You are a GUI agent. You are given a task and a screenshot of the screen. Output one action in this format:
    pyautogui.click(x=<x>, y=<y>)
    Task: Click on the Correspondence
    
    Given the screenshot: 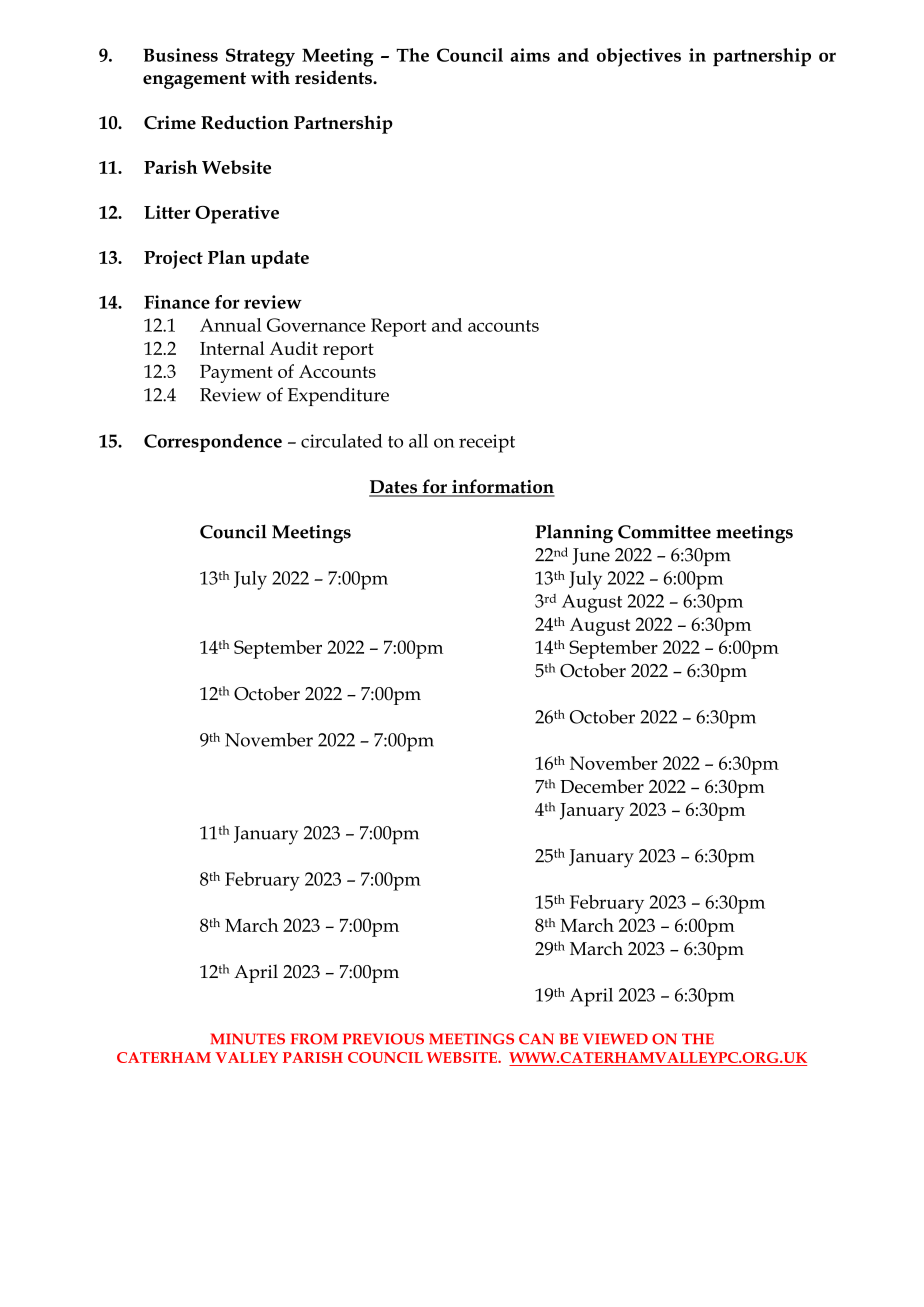 What is the action you would take?
    pyautogui.click(x=213, y=443)
